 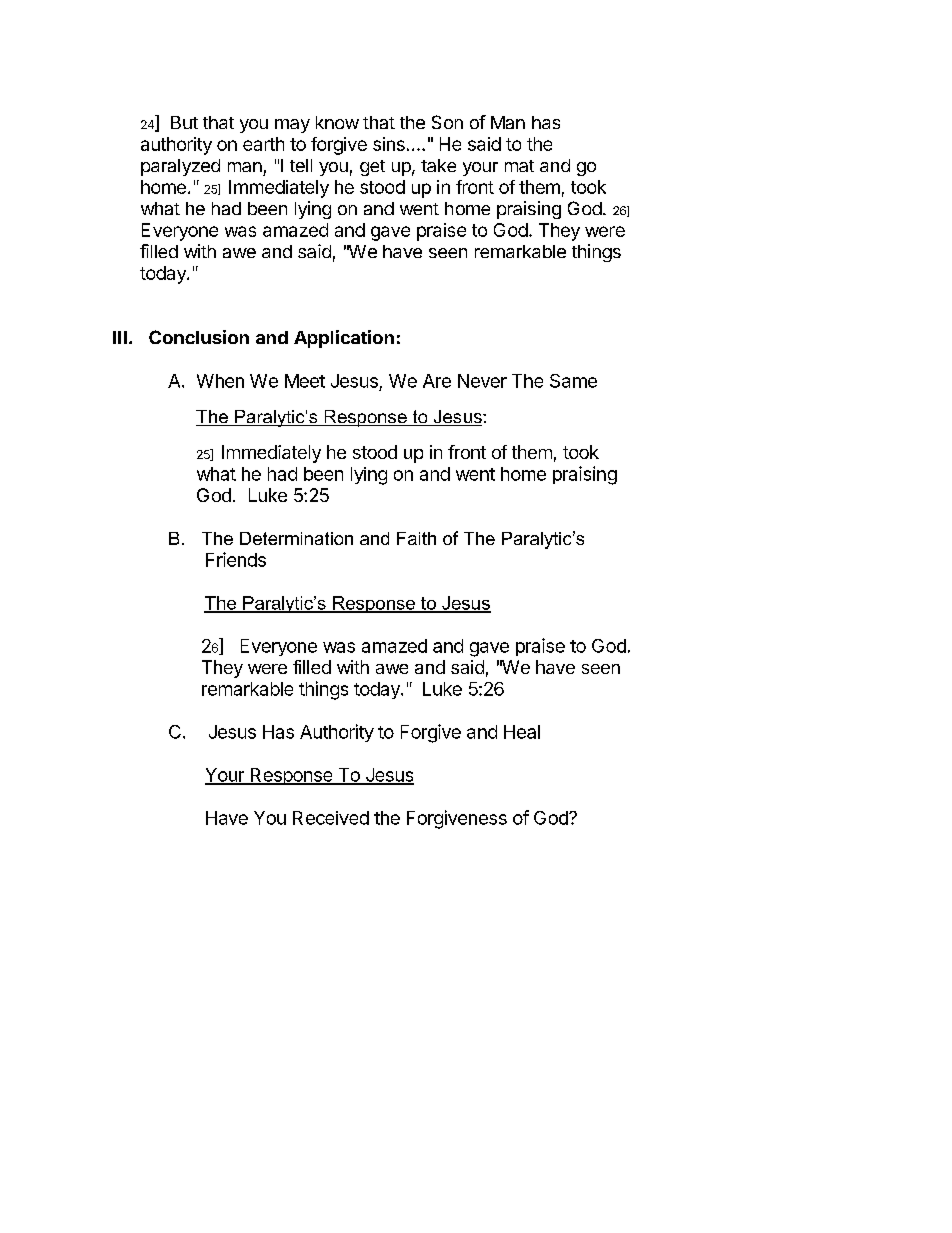 What do you see at coordinates (416, 538) in the screenshot?
I see `Faith` at bounding box center [416, 538].
